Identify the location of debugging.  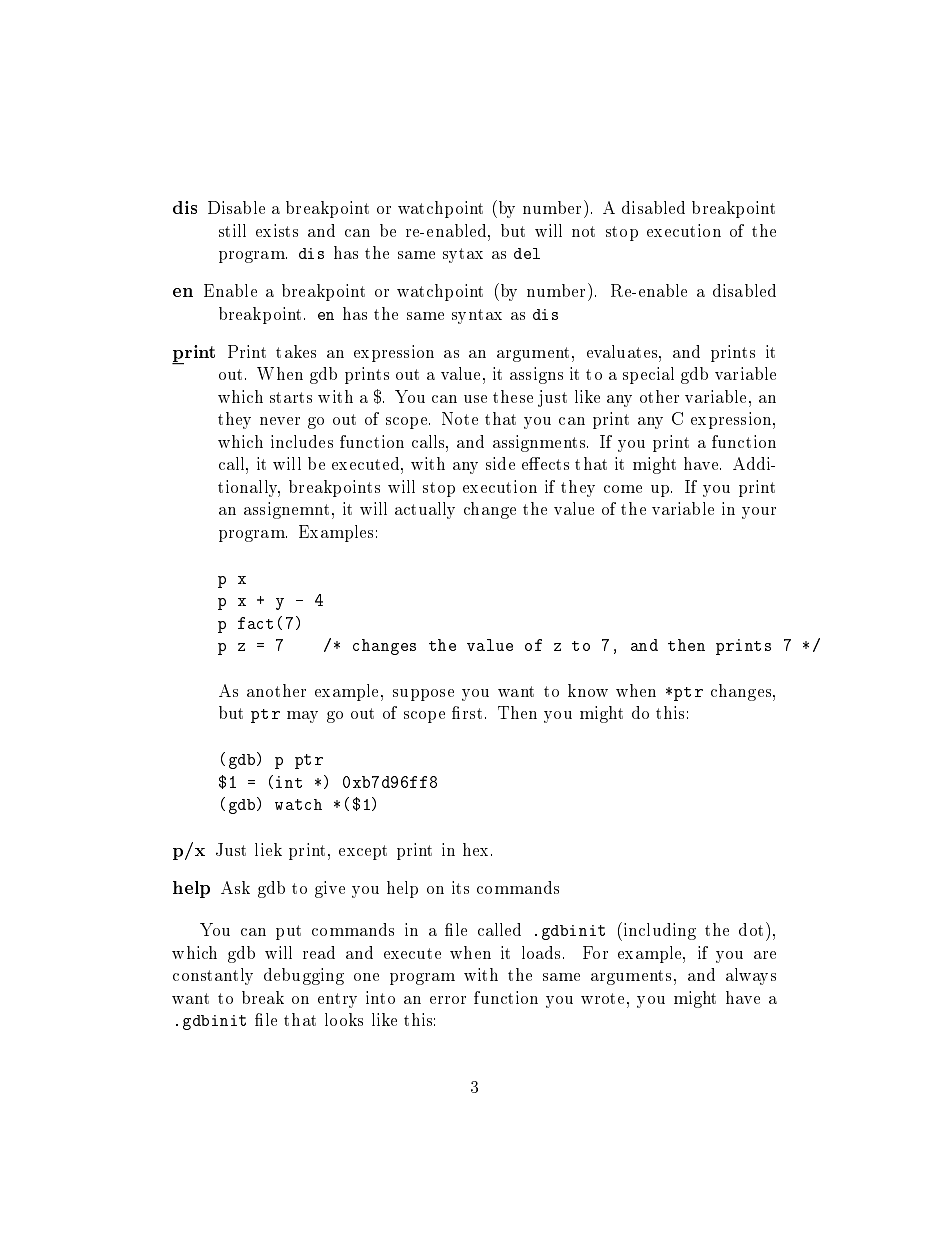
(304, 976).
